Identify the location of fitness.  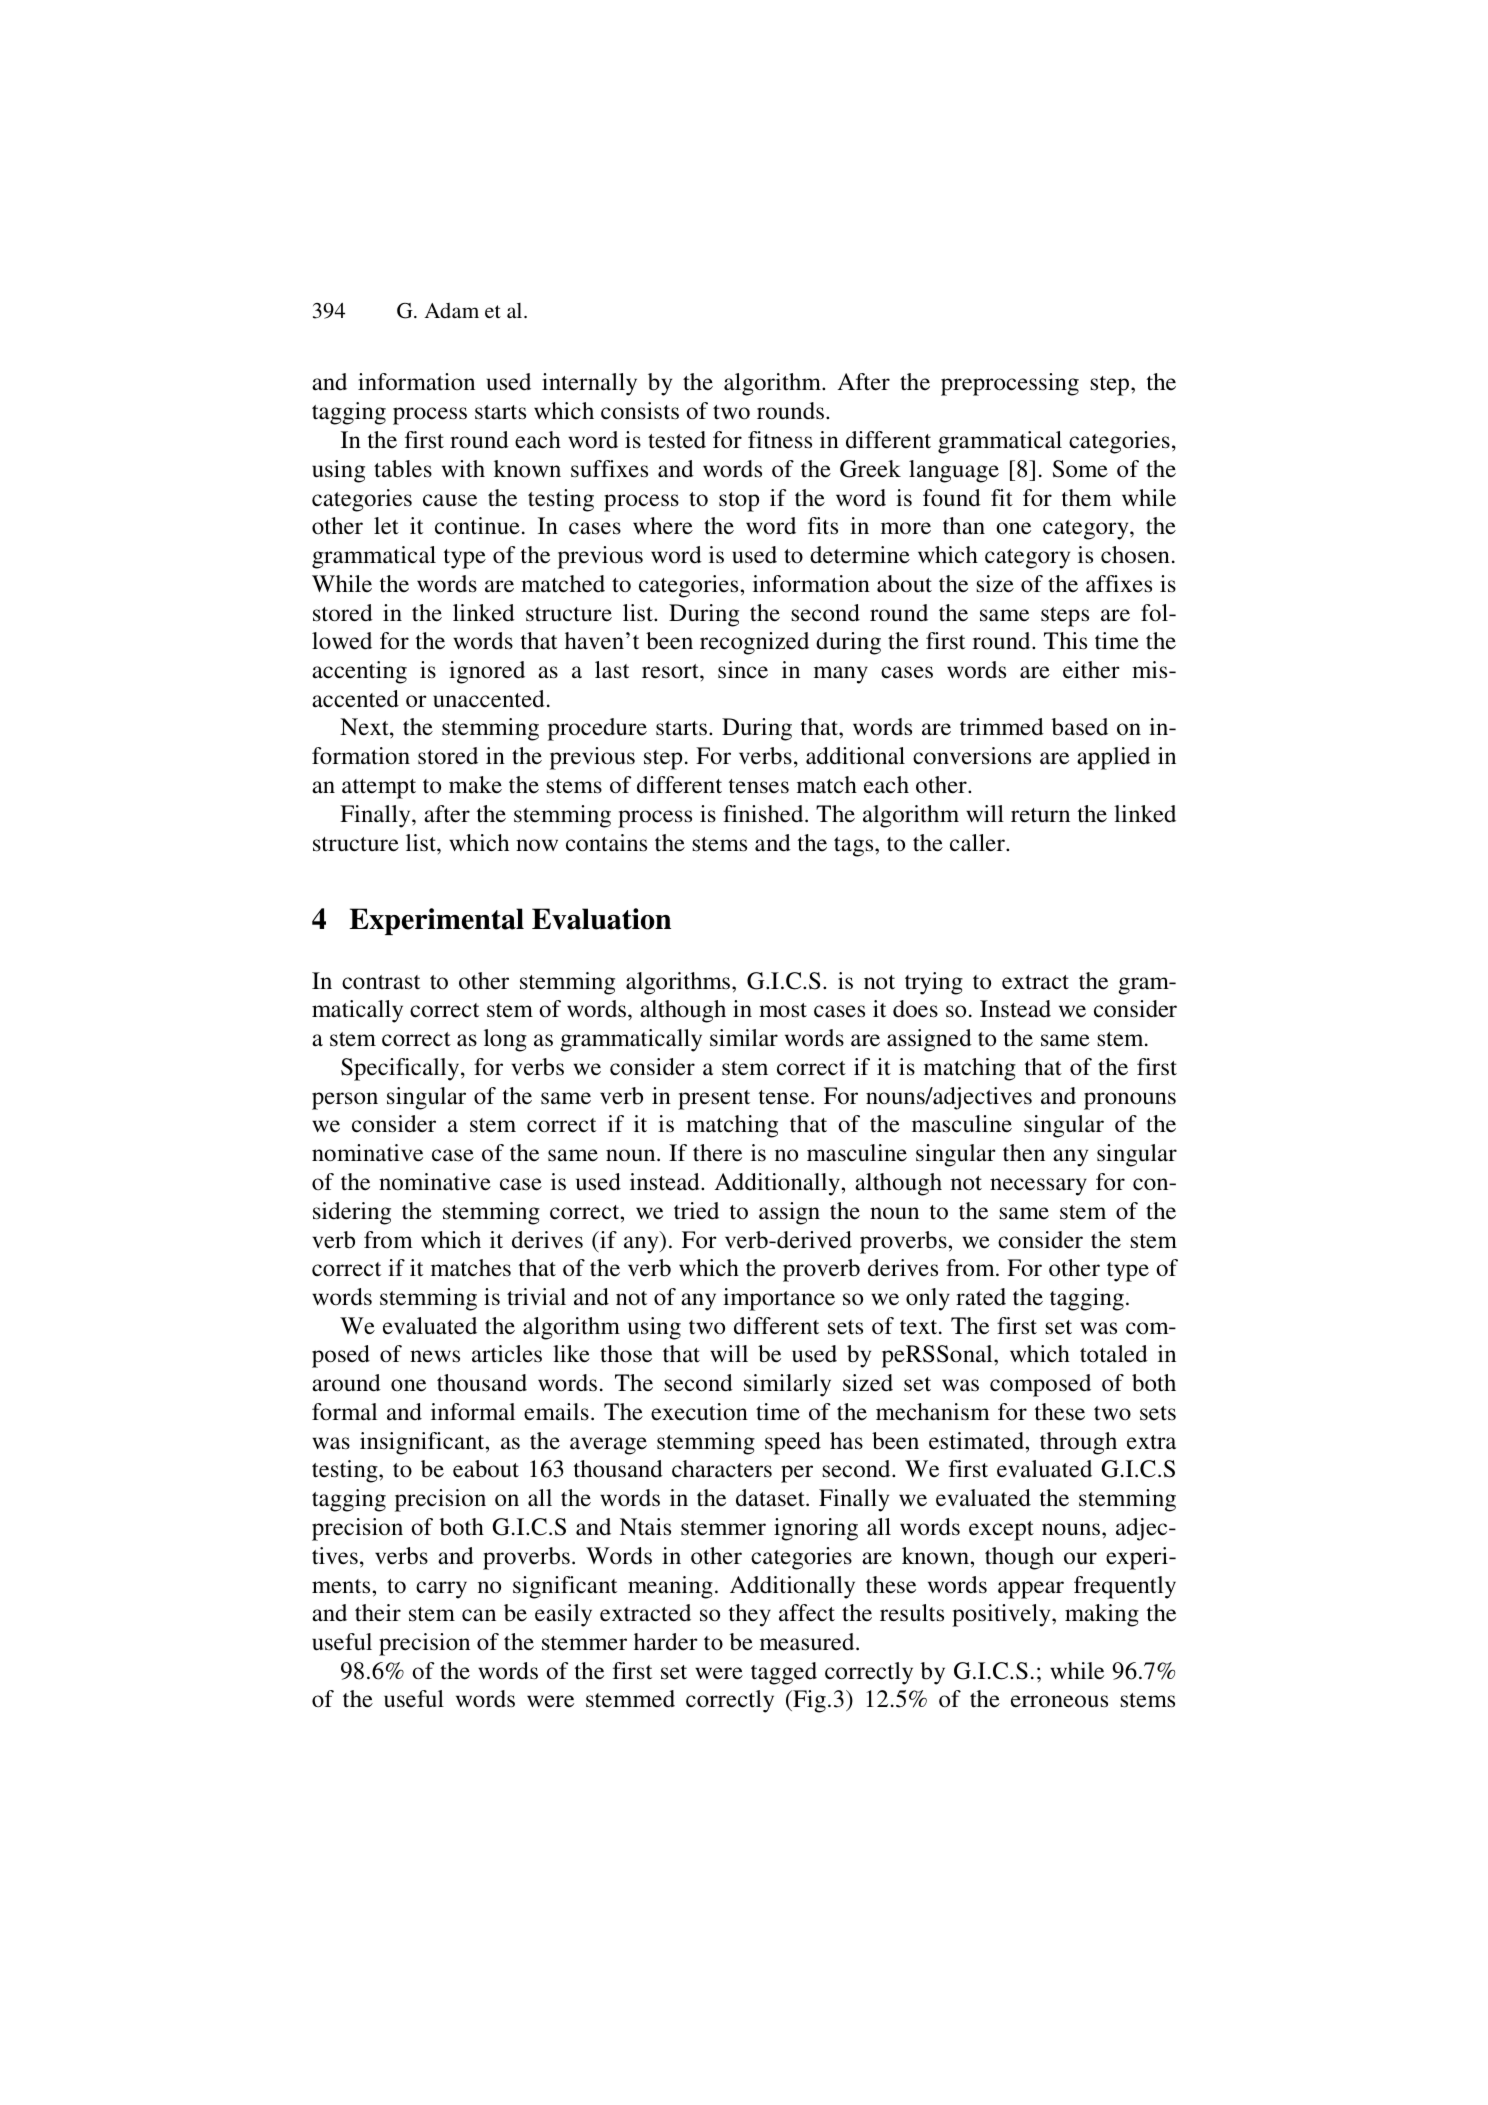
(780, 440).
